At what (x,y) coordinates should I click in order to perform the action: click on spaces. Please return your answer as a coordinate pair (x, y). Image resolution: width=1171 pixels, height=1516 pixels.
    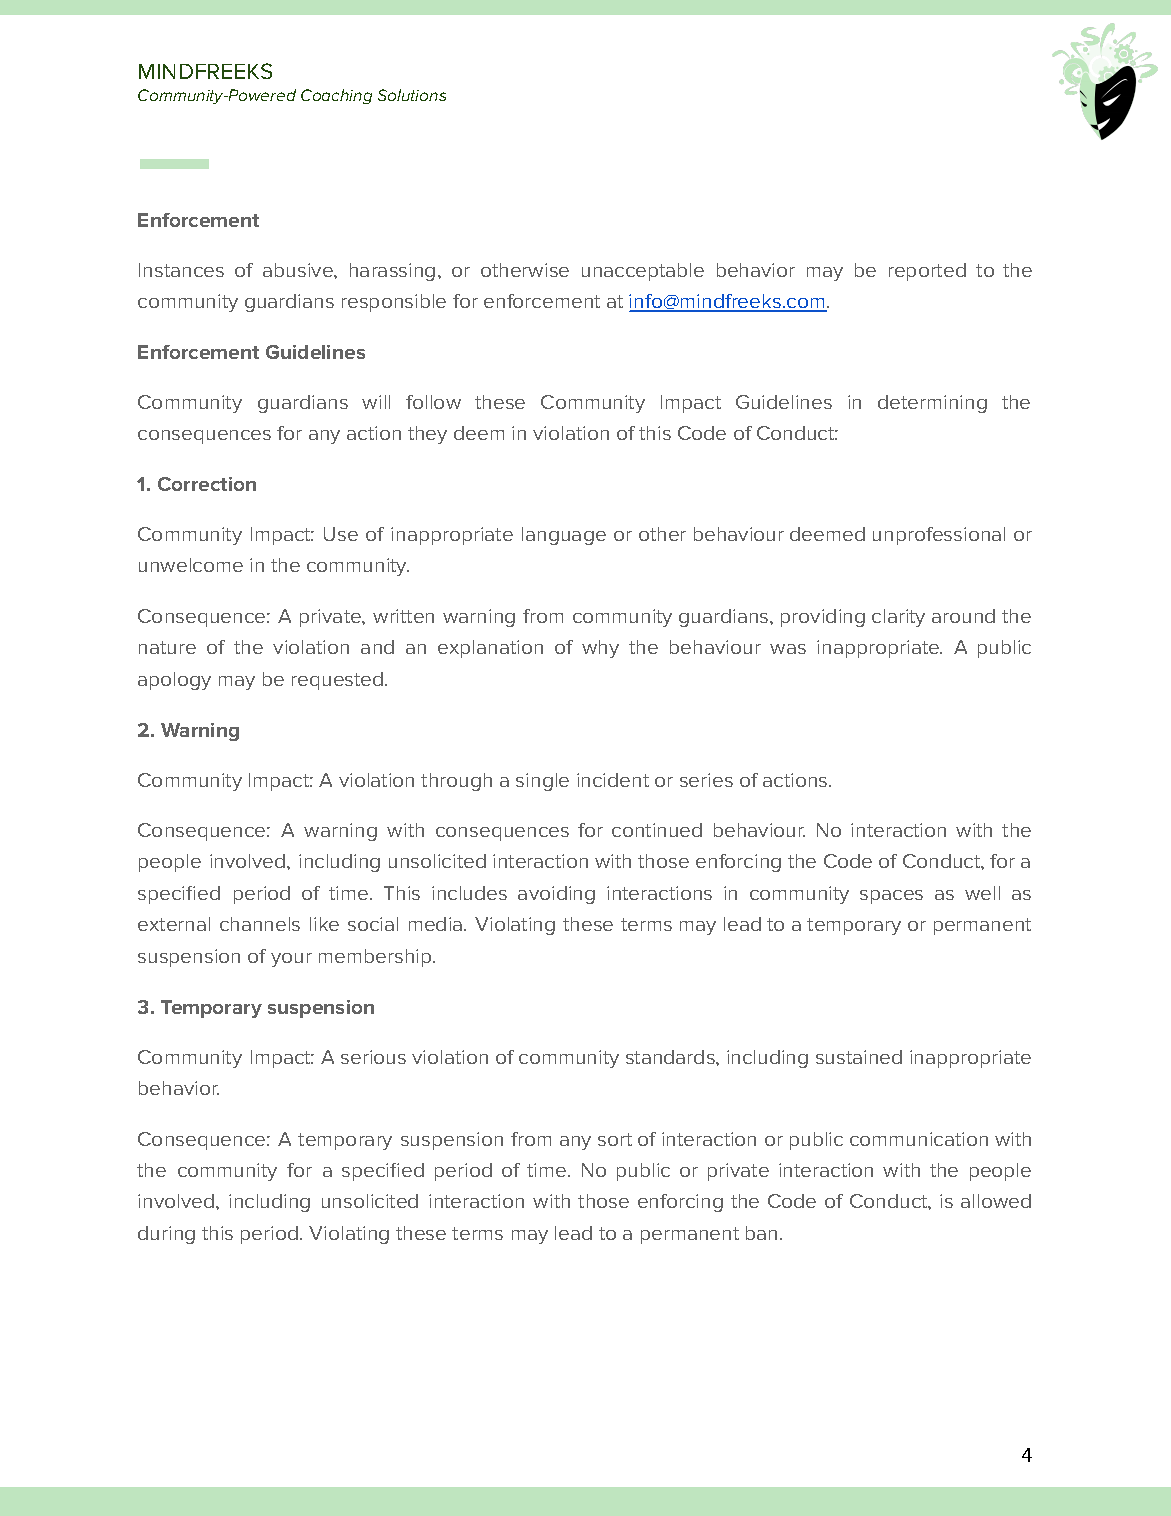
    Looking at the image, I should click on (891, 897).
